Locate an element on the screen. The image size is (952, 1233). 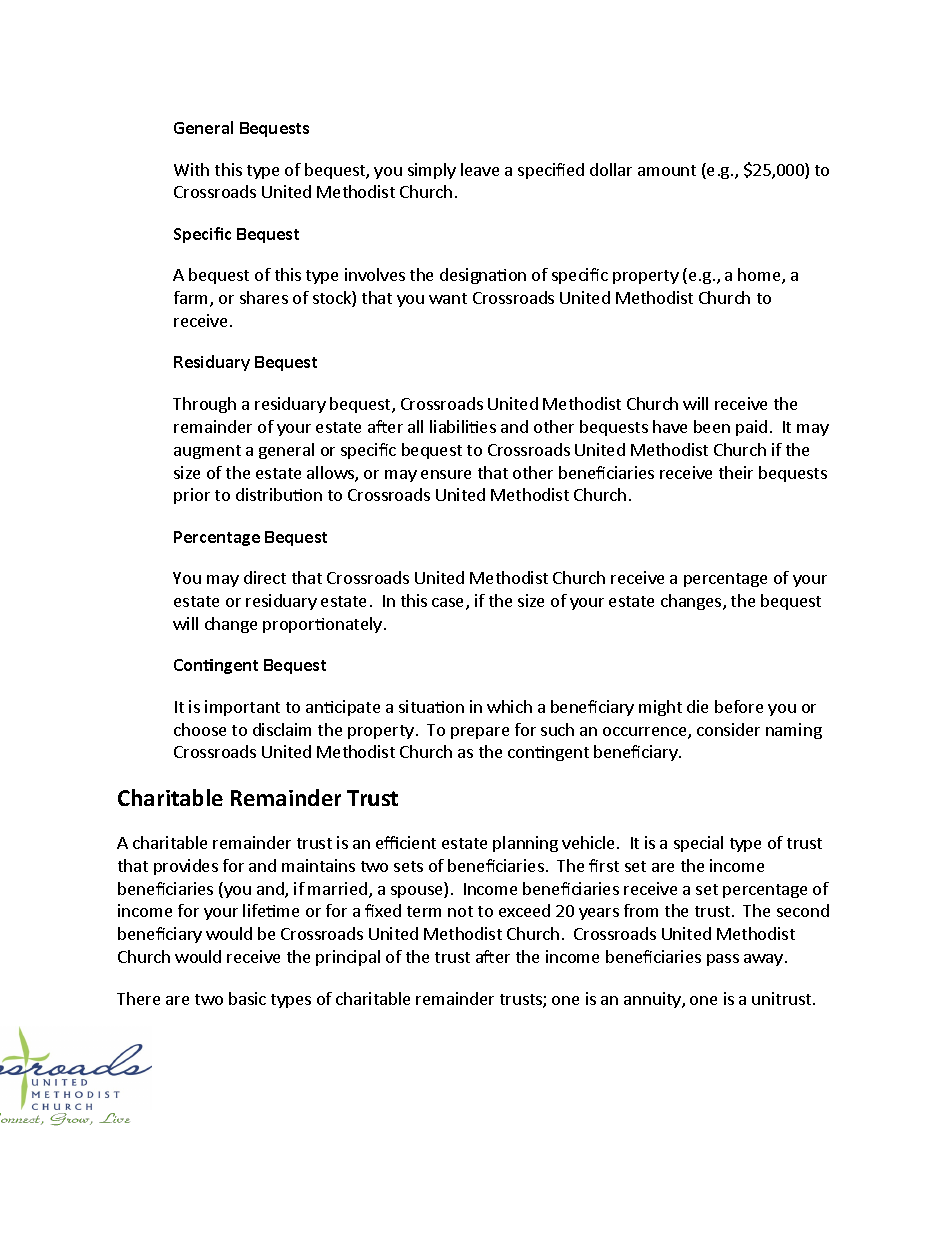
choose is located at coordinates (200, 729).
